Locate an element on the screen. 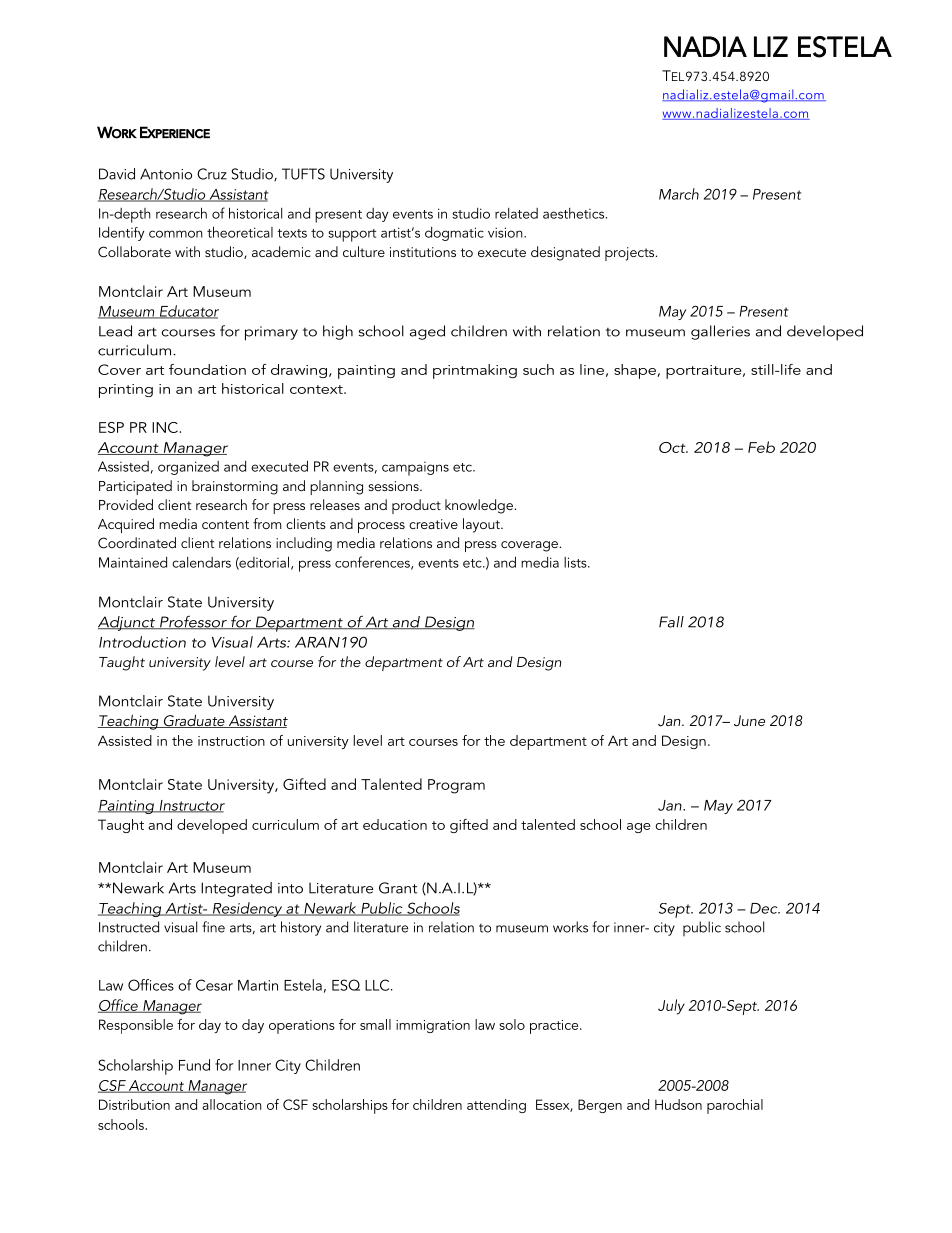 The image size is (952, 1233). Cruz is located at coordinates (212, 174).
